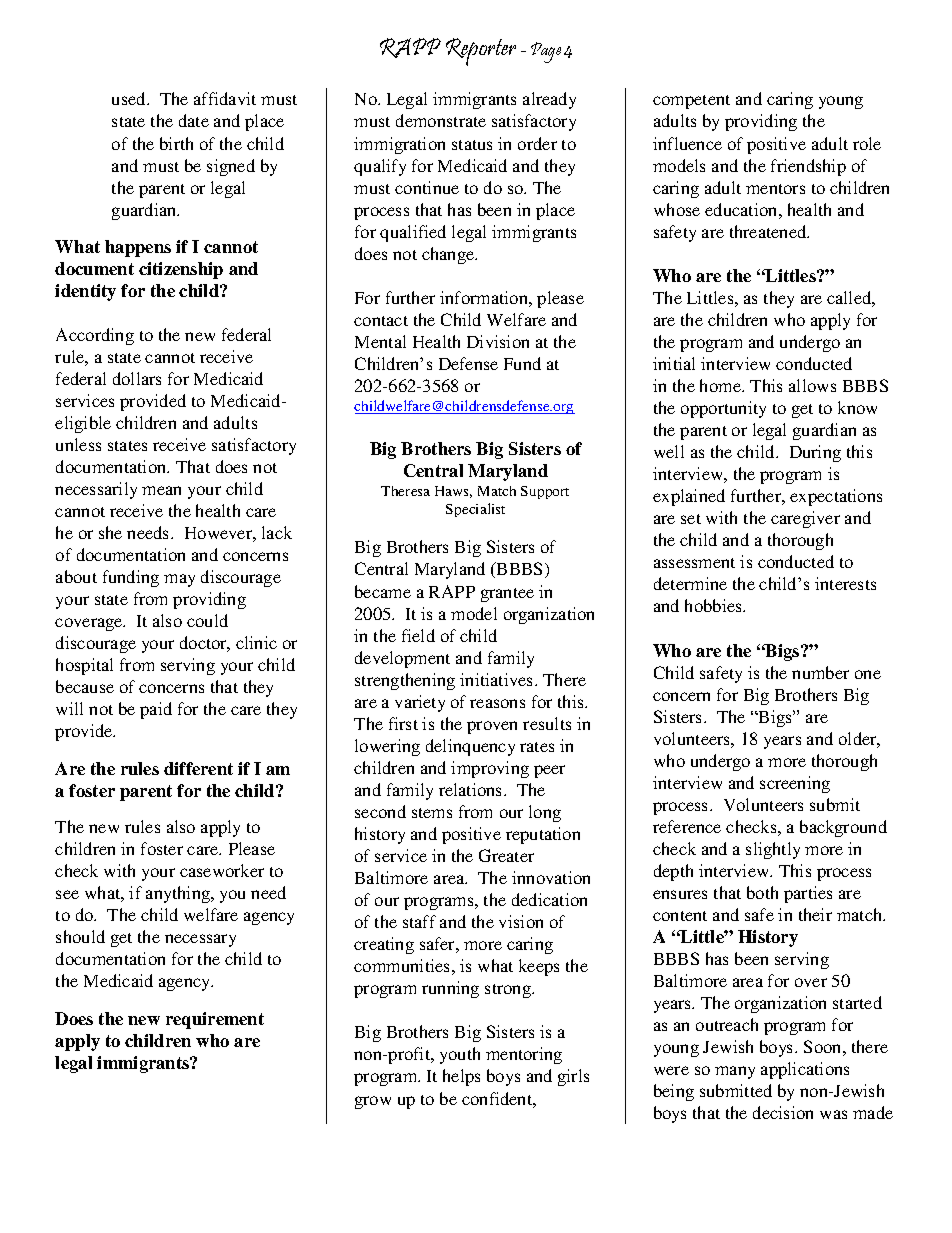 The height and width of the screenshot is (1233, 952). Describe the element at coordinates (215, 1020) in the screenshot. I see `requirement` at that location.
